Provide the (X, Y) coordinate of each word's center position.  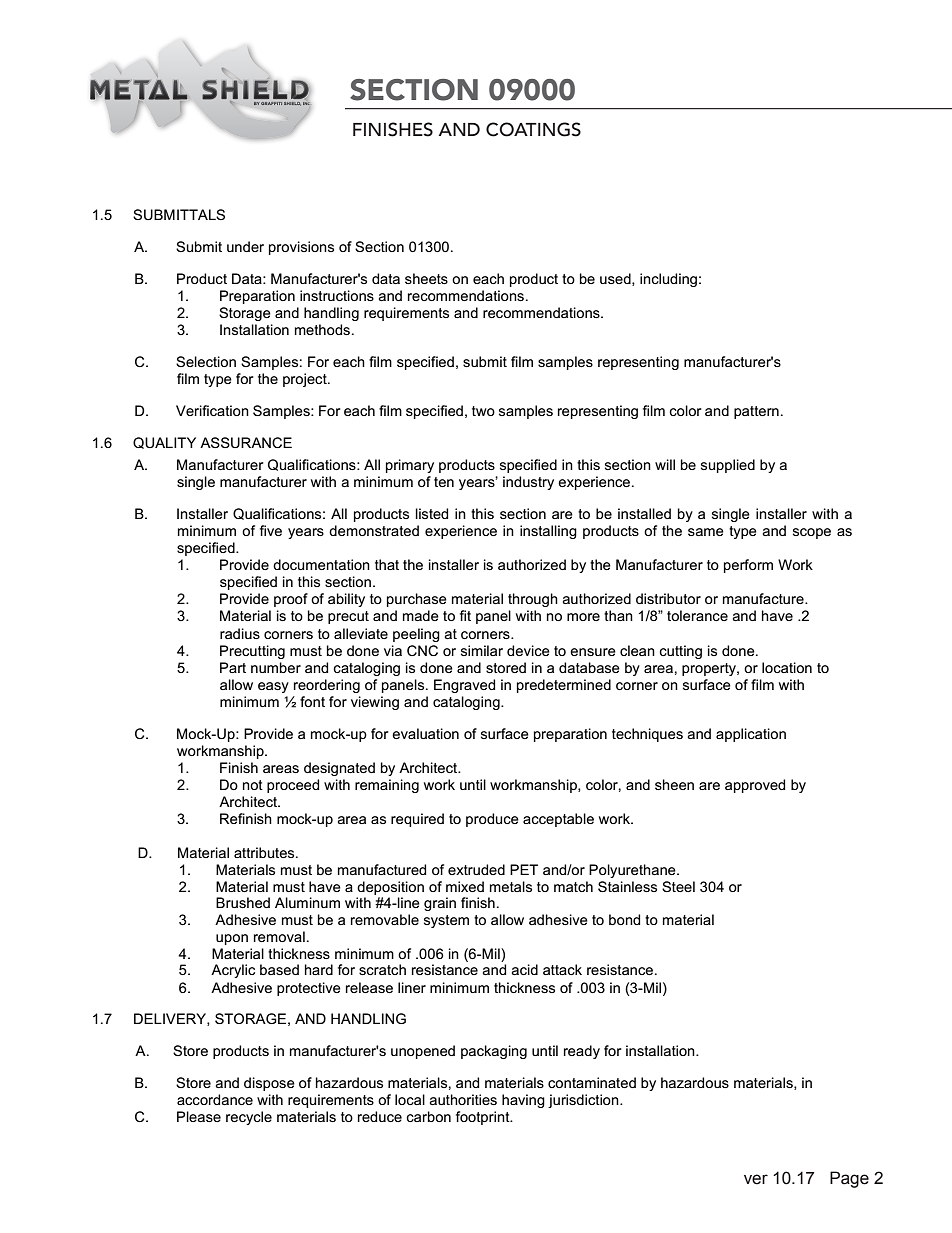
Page (849, 1179)
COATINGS (533, 129)
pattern (756, 412)
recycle (249, 1118)
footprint (484, 1118)
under (245, 246)
